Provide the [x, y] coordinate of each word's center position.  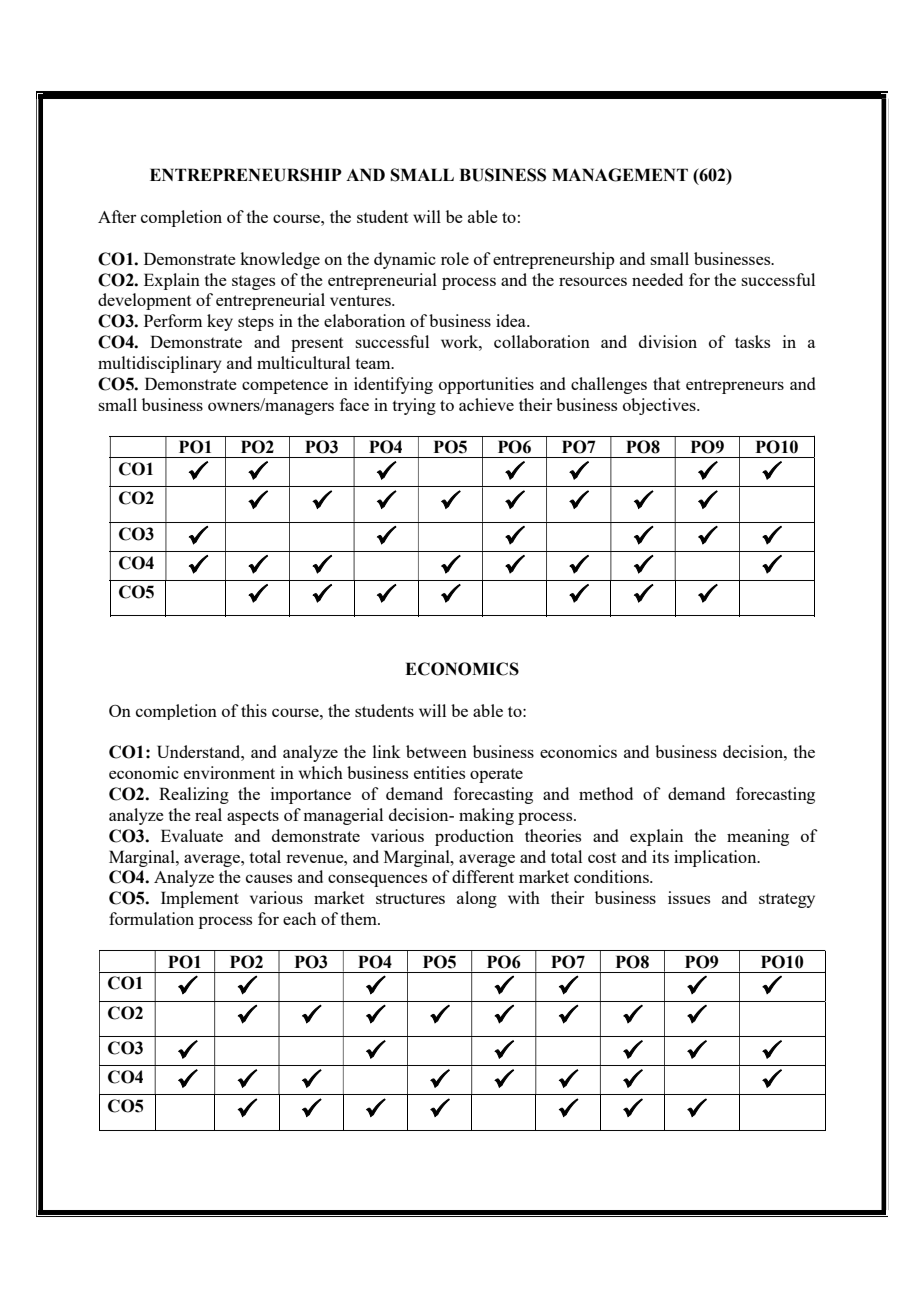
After [117, 216]
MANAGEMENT [620, 175]
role [455, 258]
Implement [200, 899]
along [477, 899]
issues [689, 897]
